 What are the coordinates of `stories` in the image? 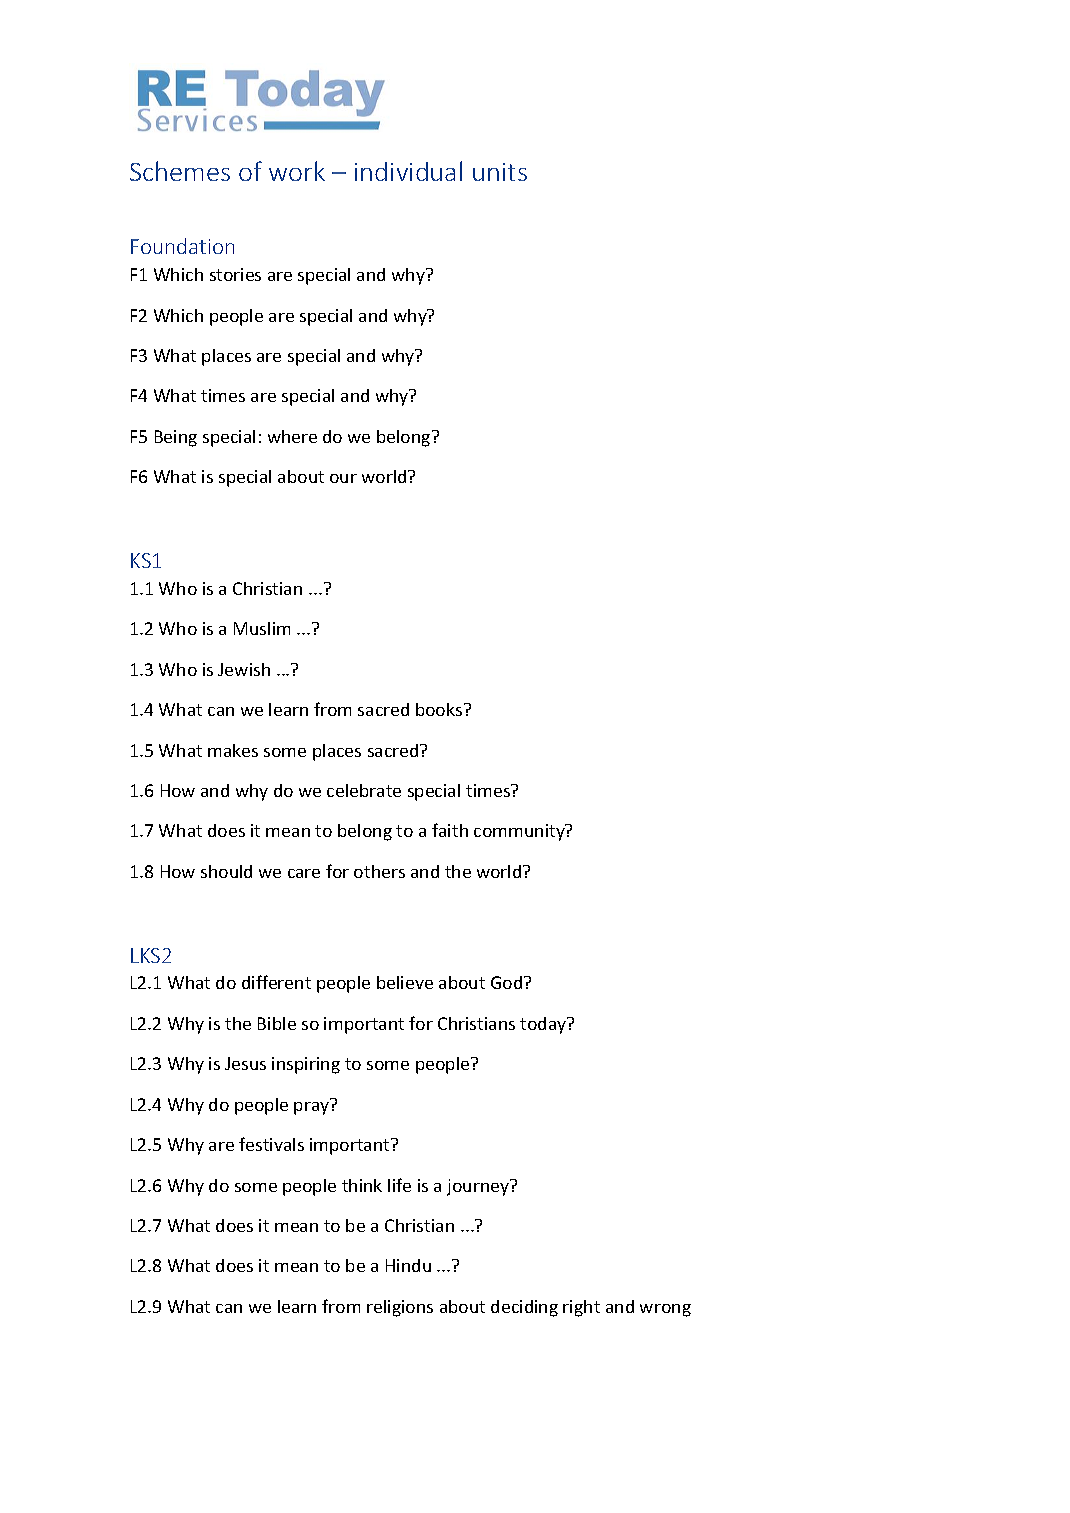 It's located at (235, 274).
